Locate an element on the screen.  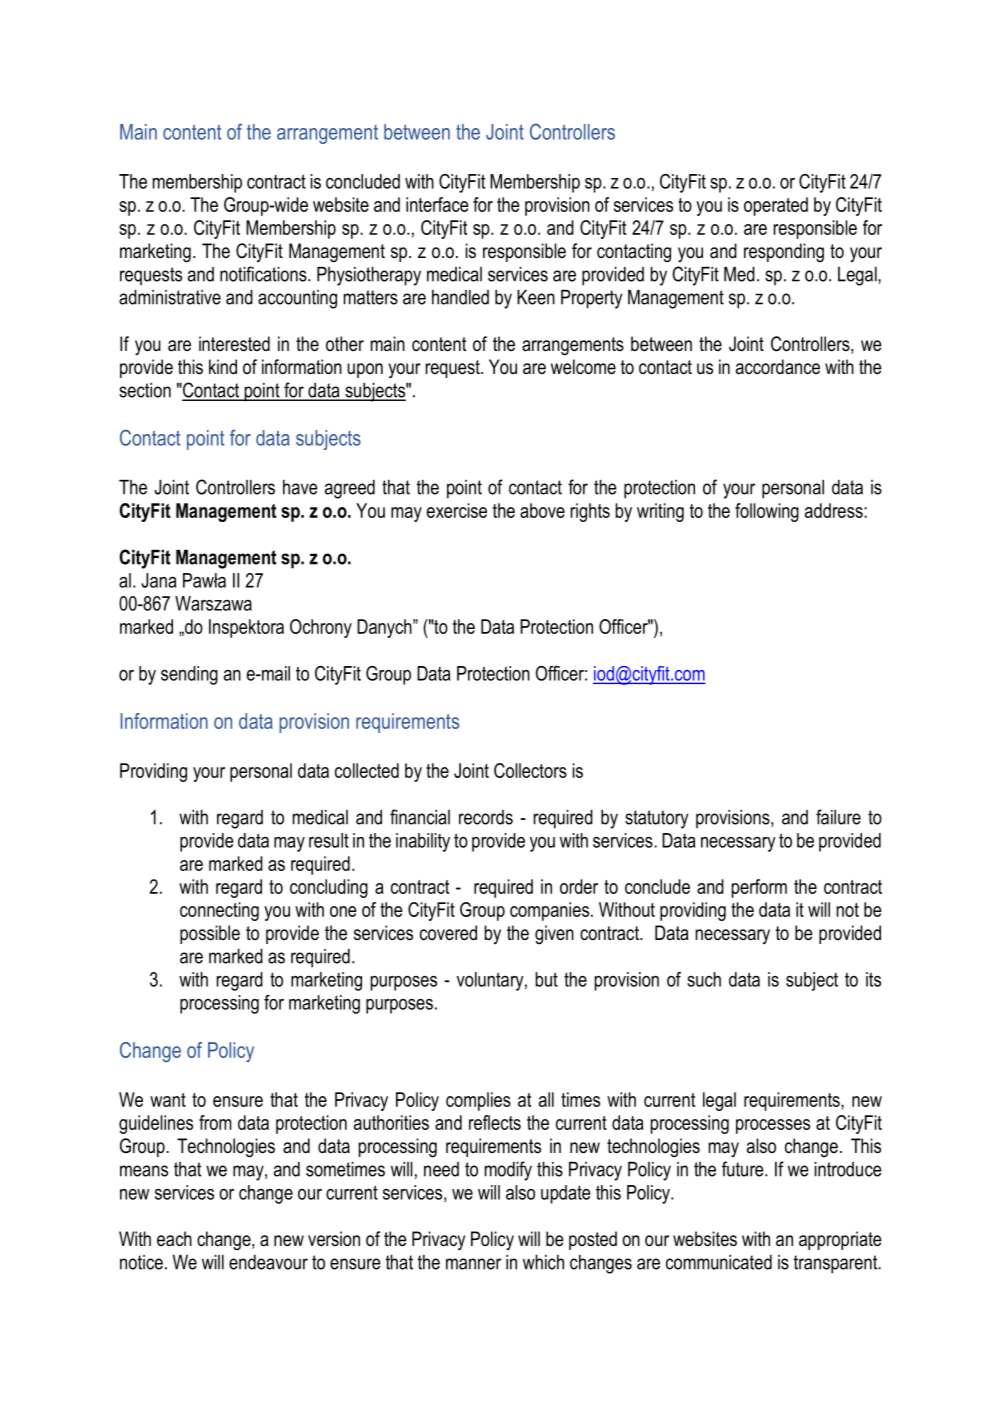
notifications is located at coordinates (264, 274).
